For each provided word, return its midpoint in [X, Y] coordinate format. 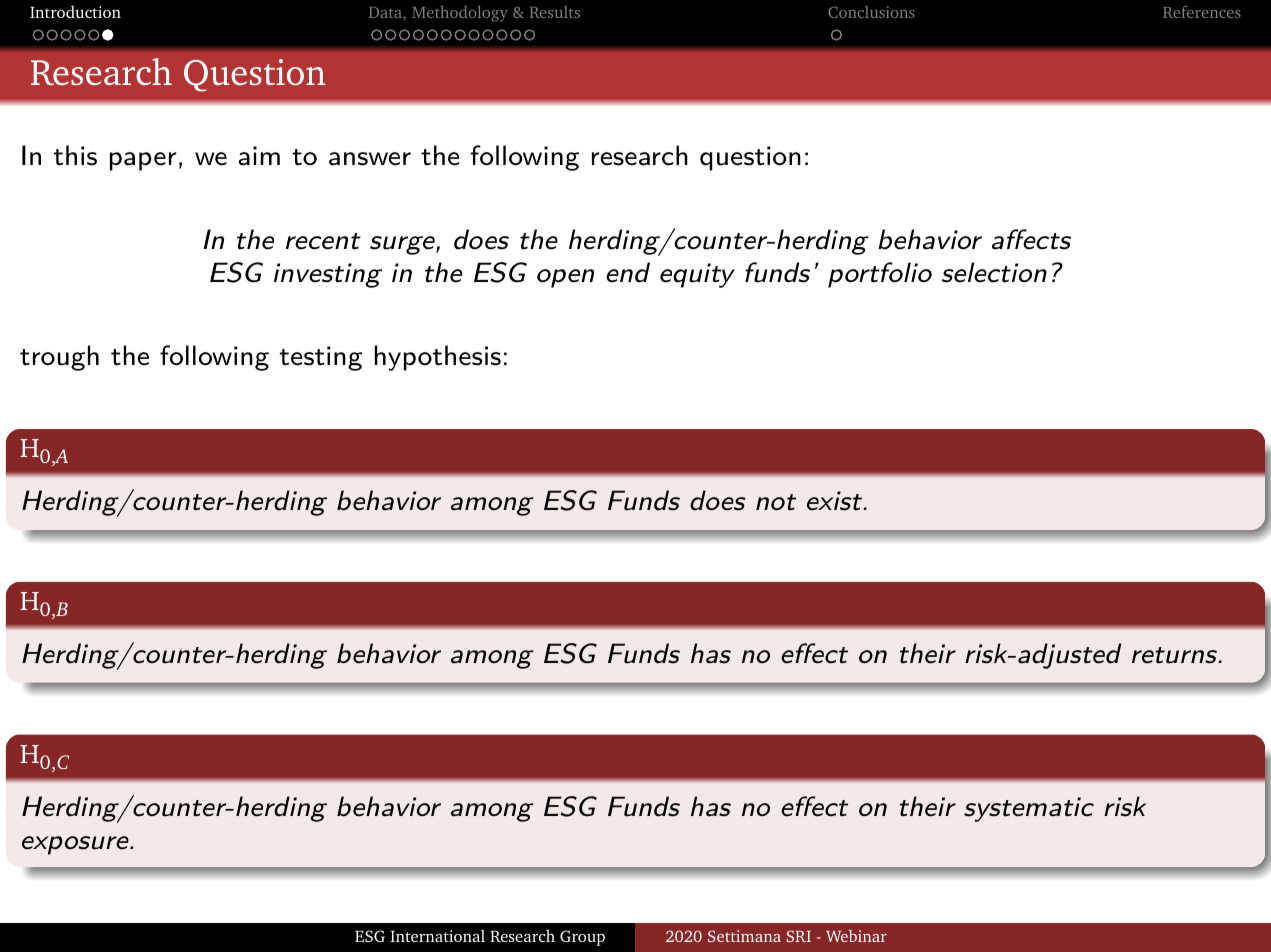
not [776, 502]
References [1202, 12]
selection [994, 272]
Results [555, 12]
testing [321, 358]
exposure [76, 845]
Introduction [75, 12]
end [628, 272]
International [437, 935]
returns [1175, 655]
